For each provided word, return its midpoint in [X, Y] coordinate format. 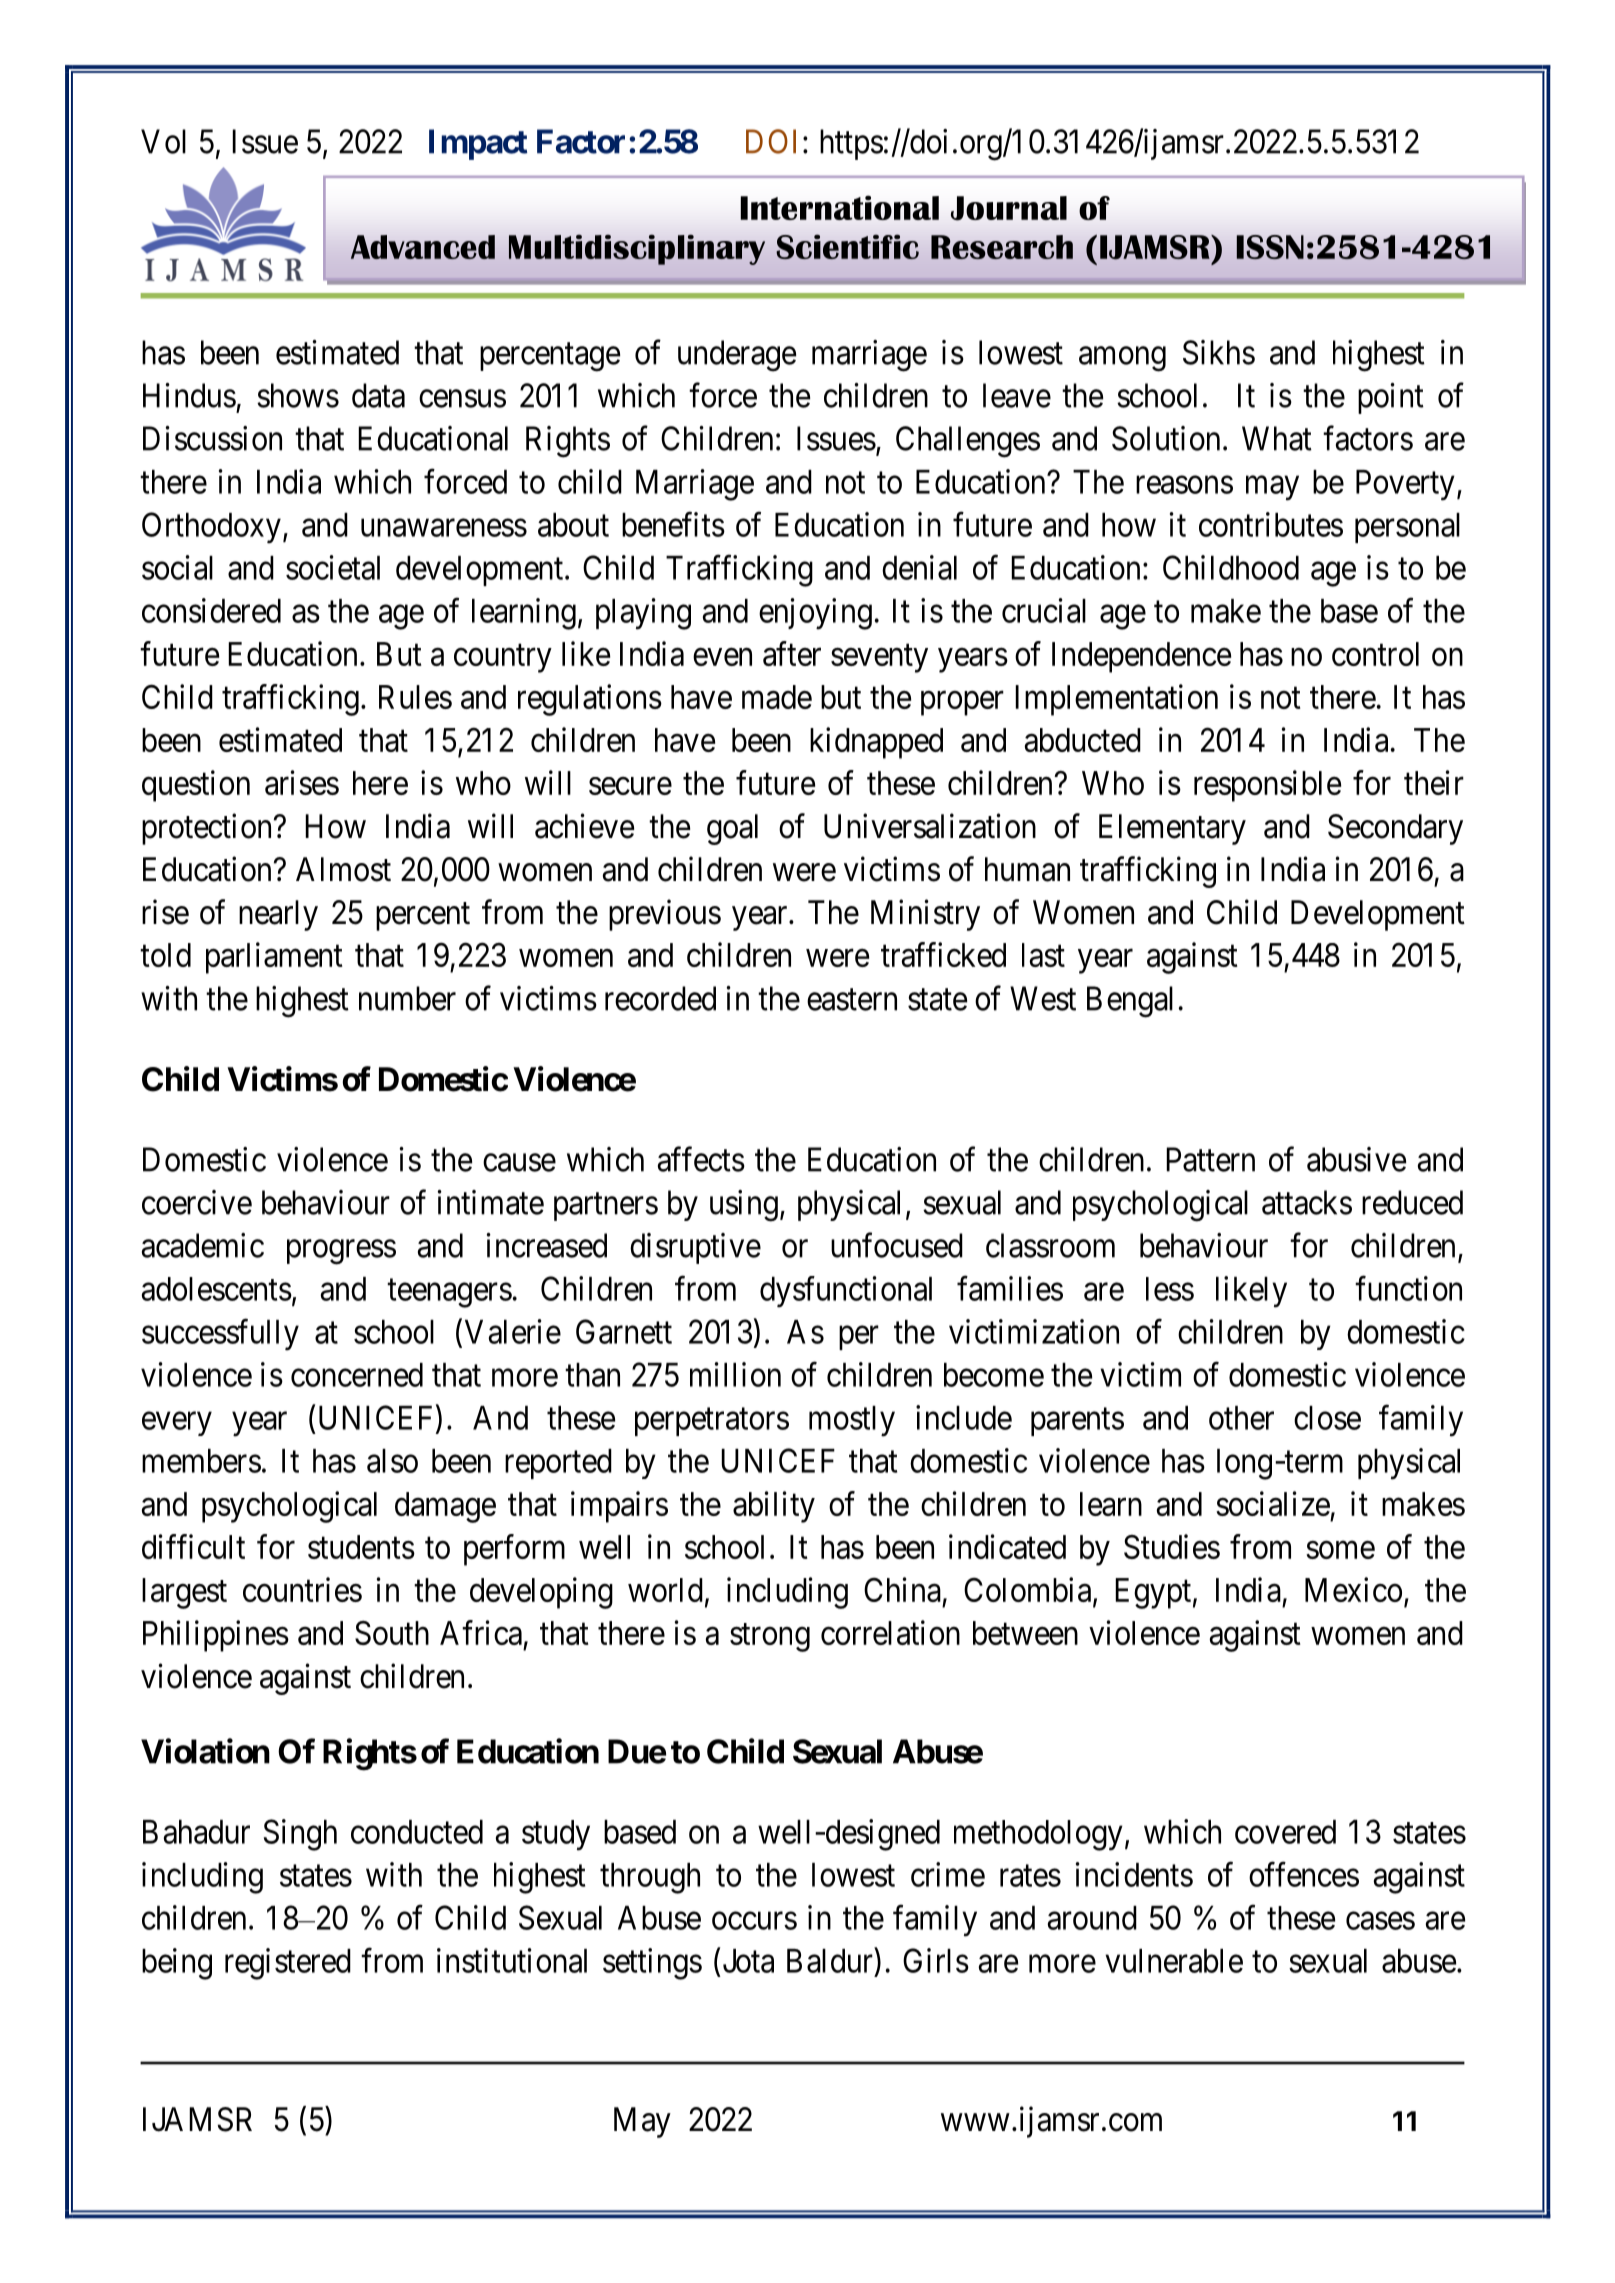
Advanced [423, 247]
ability [774, 1507]
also [392, 1461]
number [407, 998]
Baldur [831, 1960]
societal [333, 567]
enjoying [815, 614]
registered [288, 1964]
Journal [1009, 208]
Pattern [1210, 1159]
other [1241, 1418]
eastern [852, 1000]
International [839, 207]
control [1375, 654]
